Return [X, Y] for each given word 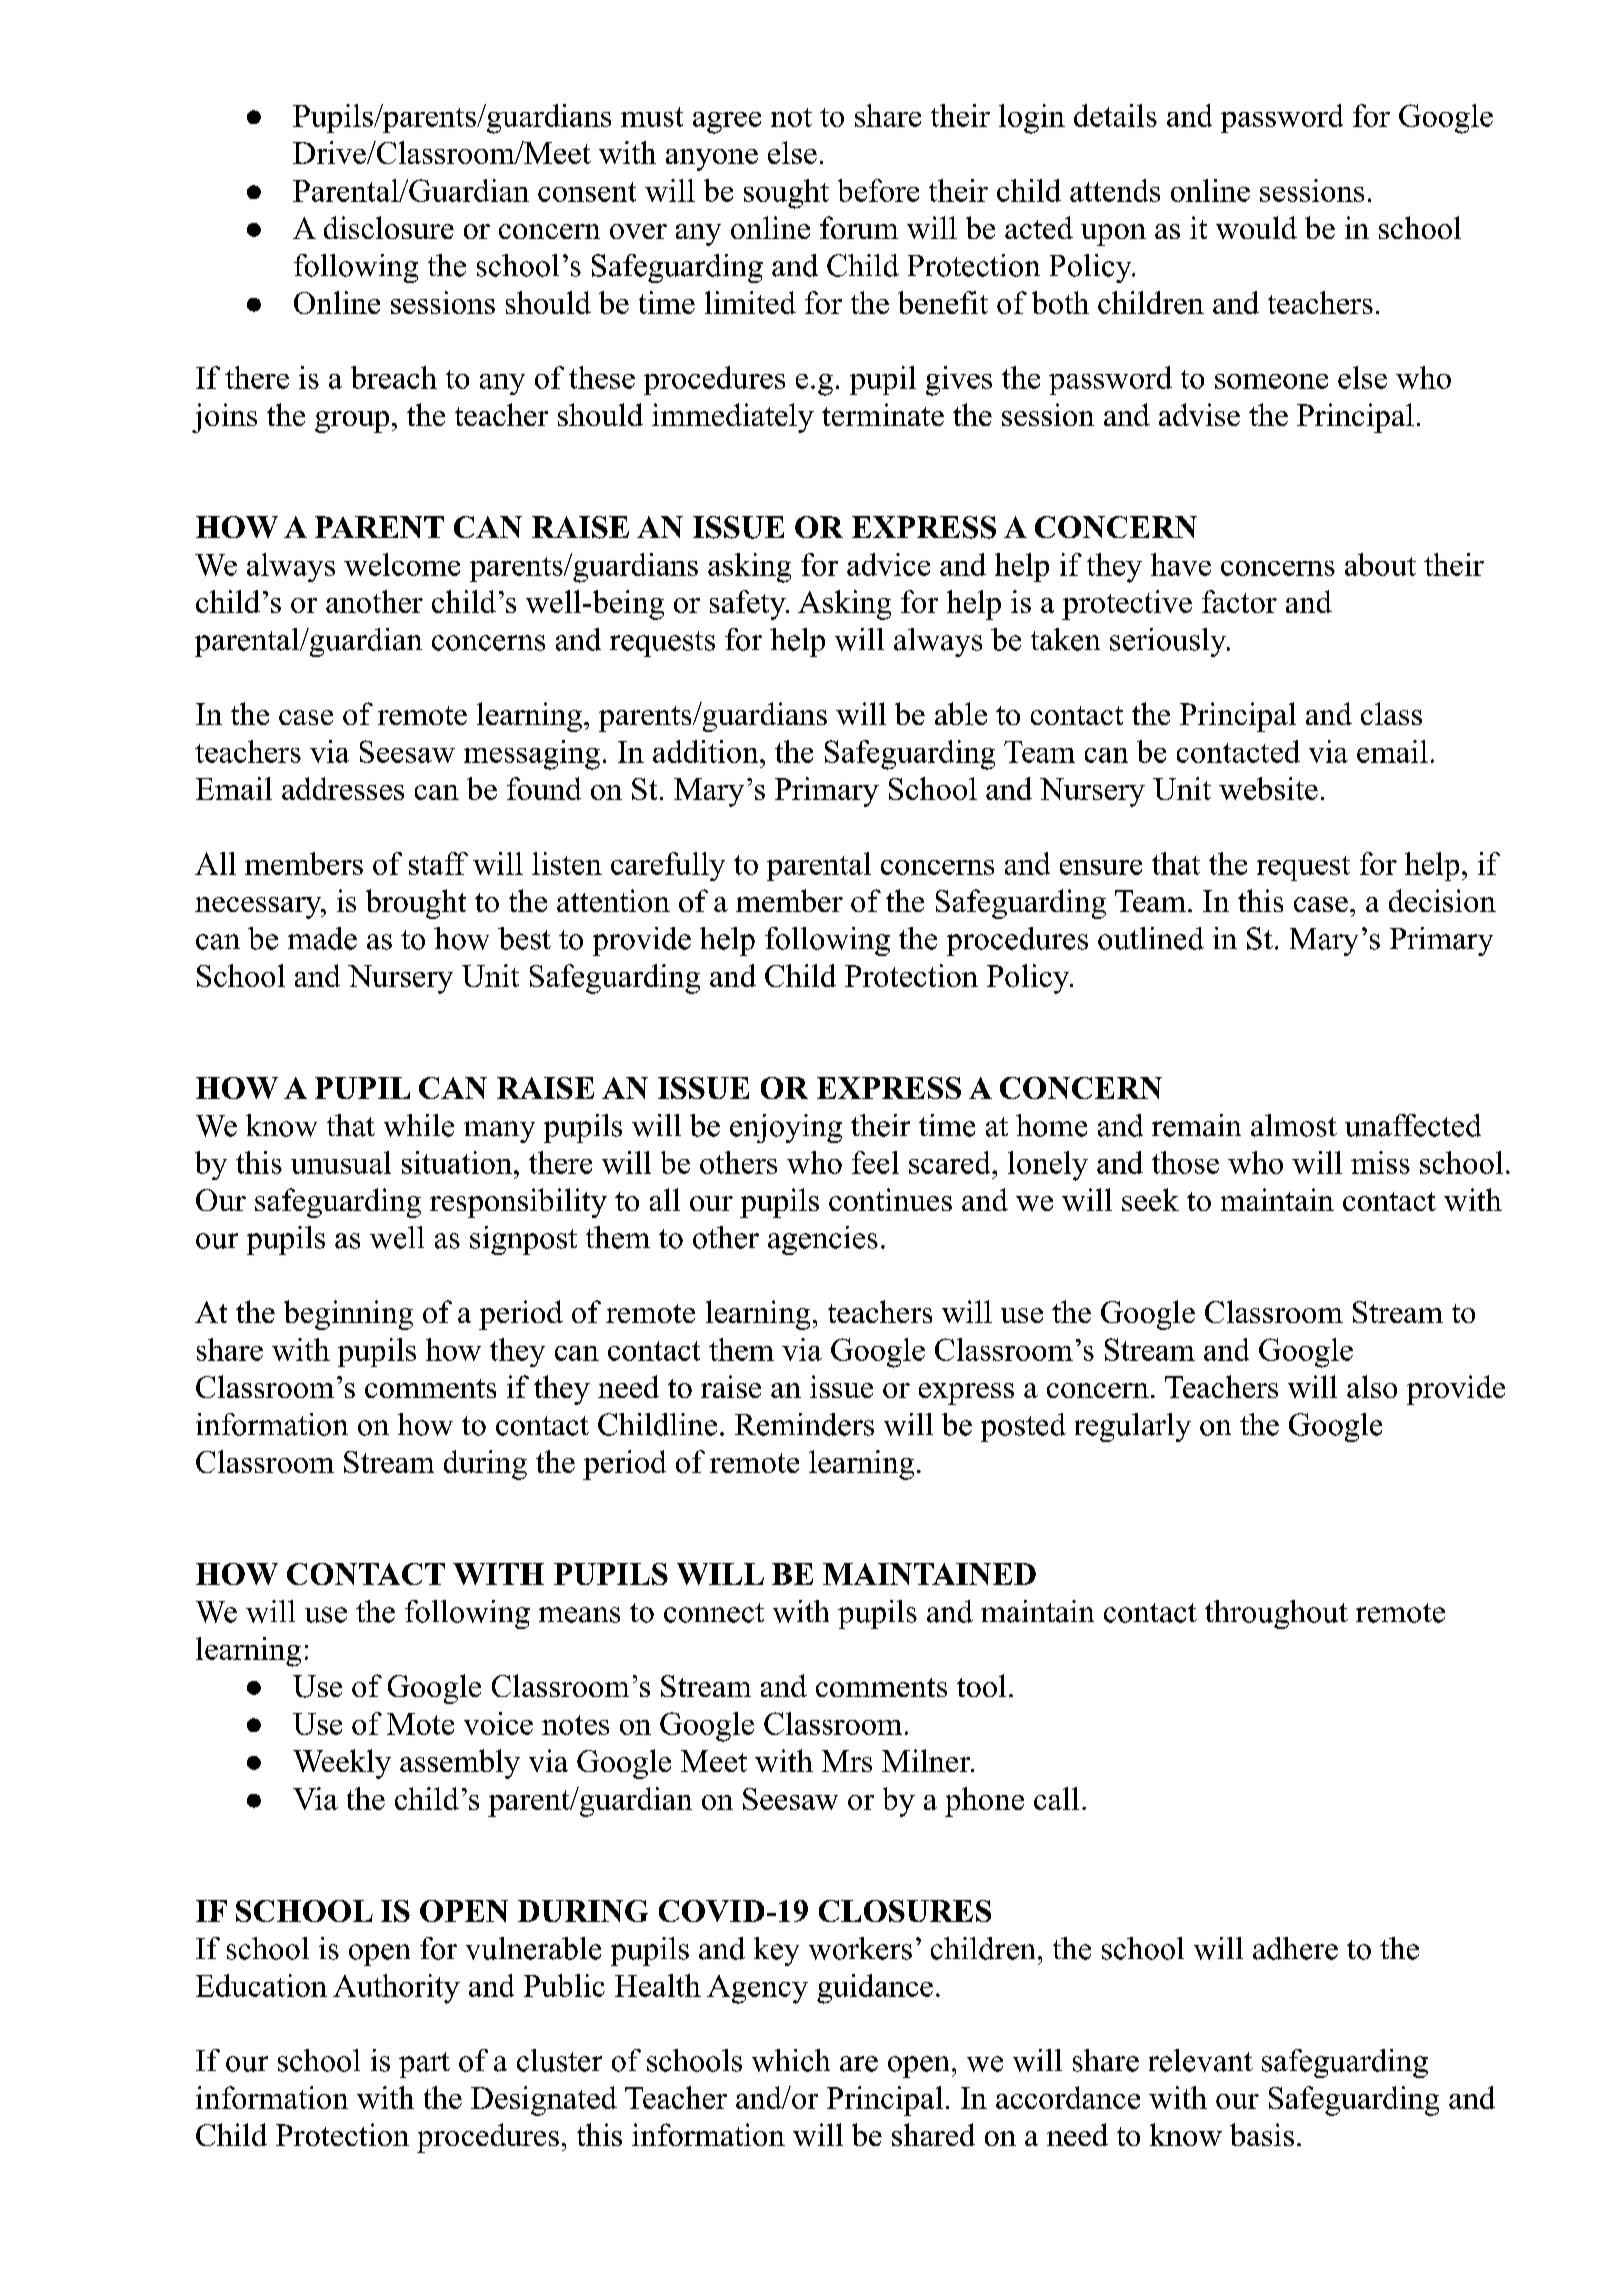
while [419, 1125]
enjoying [786, 1128]
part [424, 2065]
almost [1294, 1125]
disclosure [389, 227]
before [878, 190]
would [1256, 227]
